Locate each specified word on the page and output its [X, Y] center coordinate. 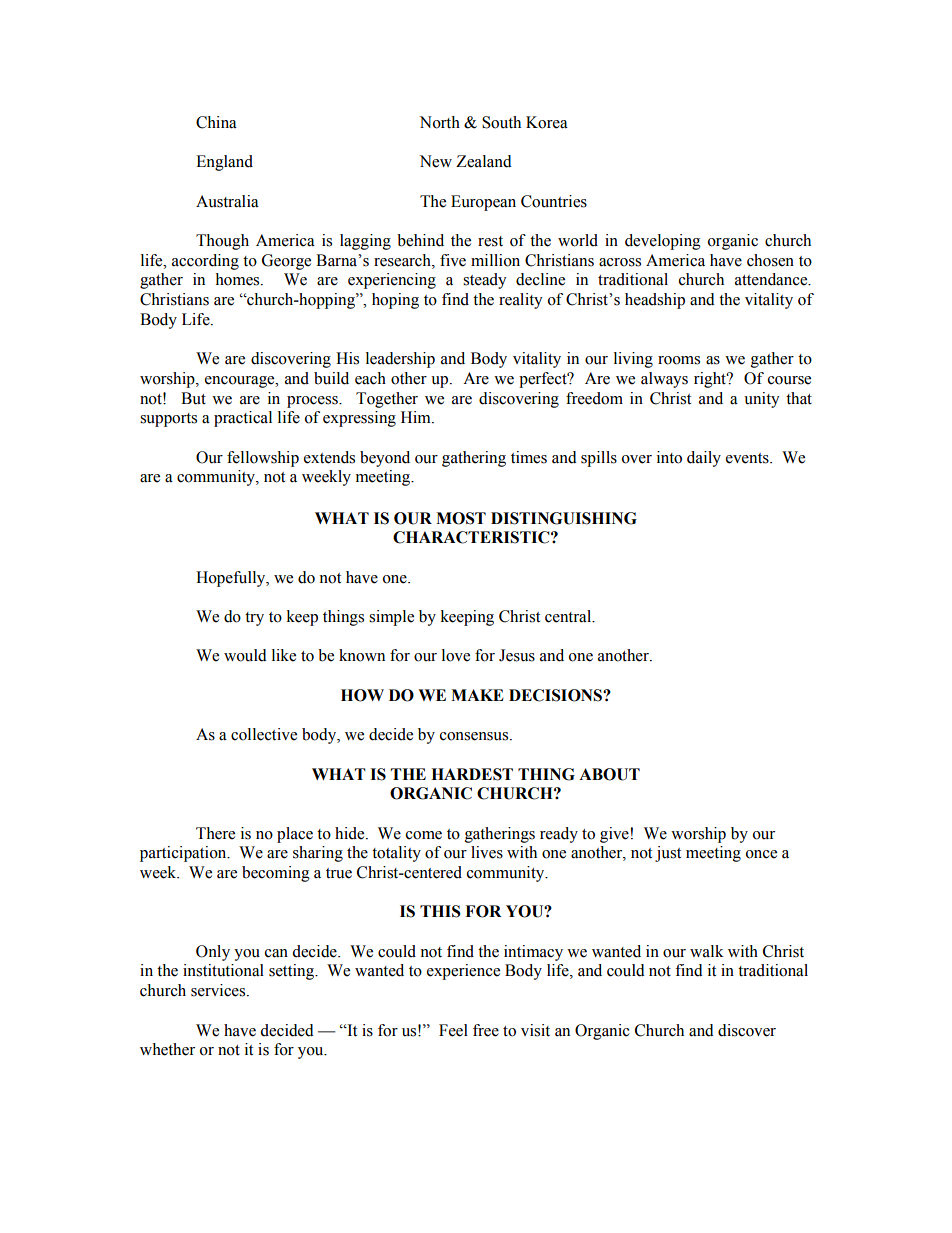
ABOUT [609, 774]
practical [243, 419]
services [219, 990]
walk [707, 951]
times [529, 457]
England [224, 163]
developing [663, 242]
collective [264, 734]
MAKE [477, 695]
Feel [453, 1030]
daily [704, 459]
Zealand [484, 161]
